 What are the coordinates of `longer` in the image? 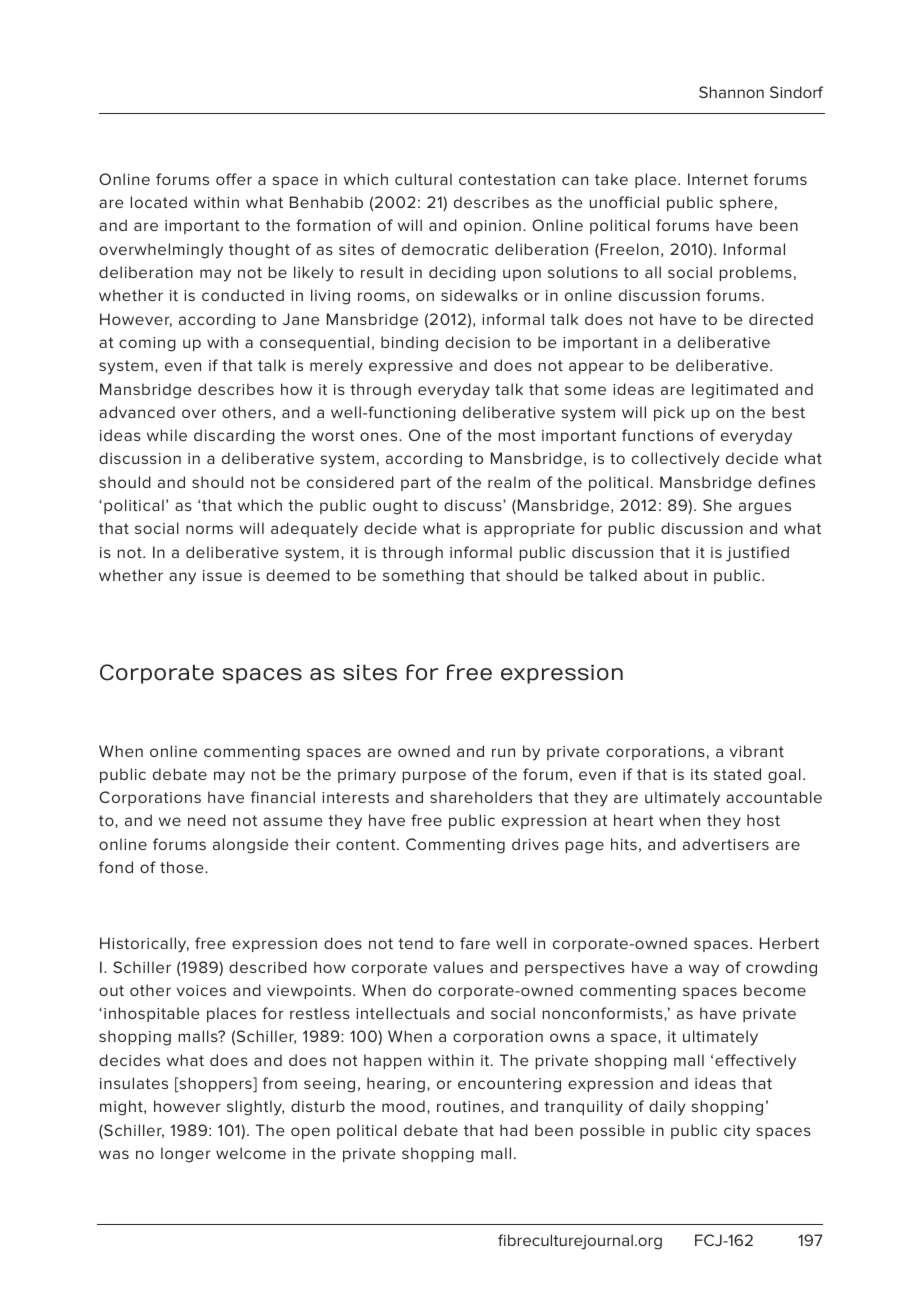 It's located at (186, 1155).
